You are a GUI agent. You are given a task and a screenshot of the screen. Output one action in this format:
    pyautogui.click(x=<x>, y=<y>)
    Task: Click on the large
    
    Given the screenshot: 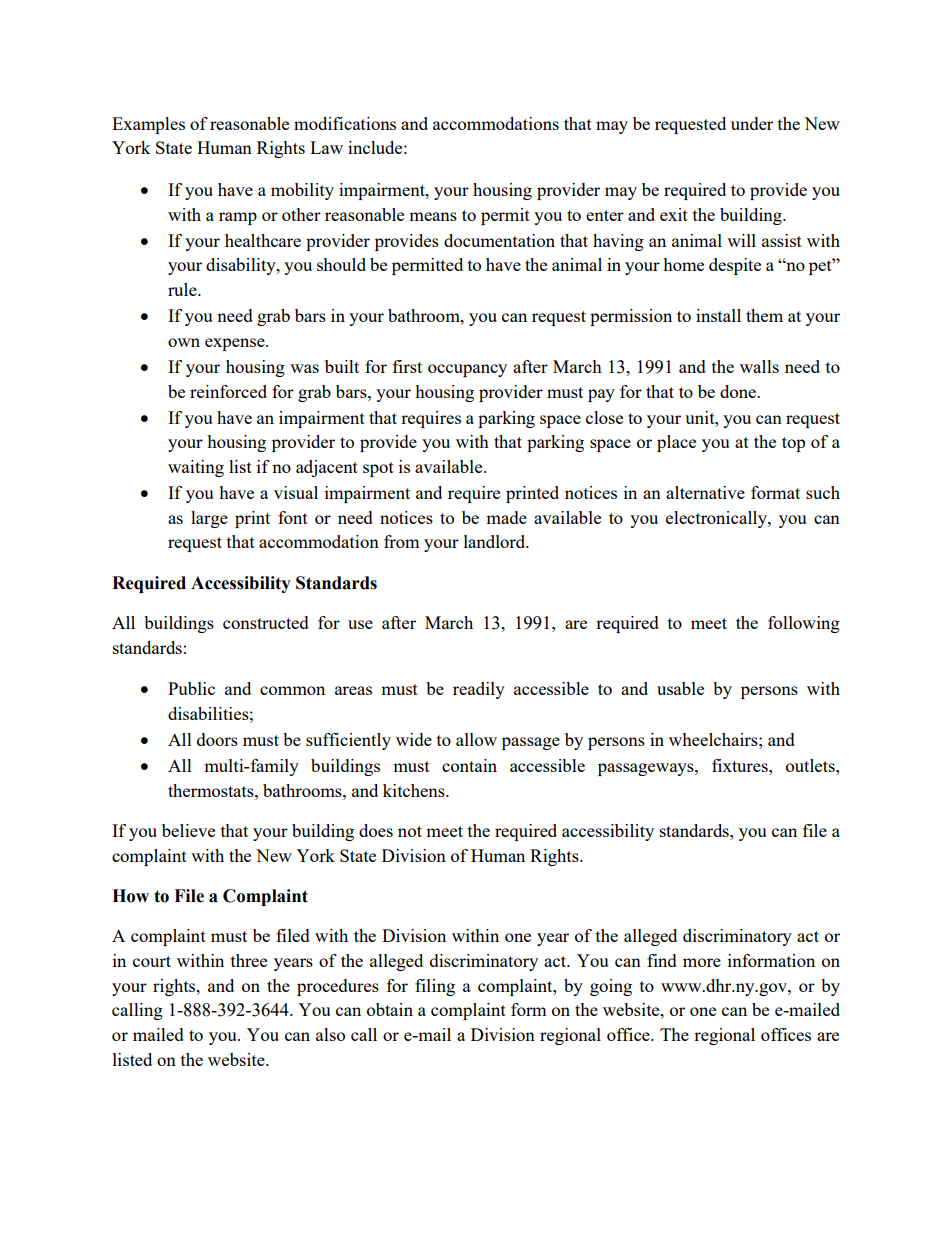 What is the action you would take?
    pyautogui.click(x=209, y=519)
